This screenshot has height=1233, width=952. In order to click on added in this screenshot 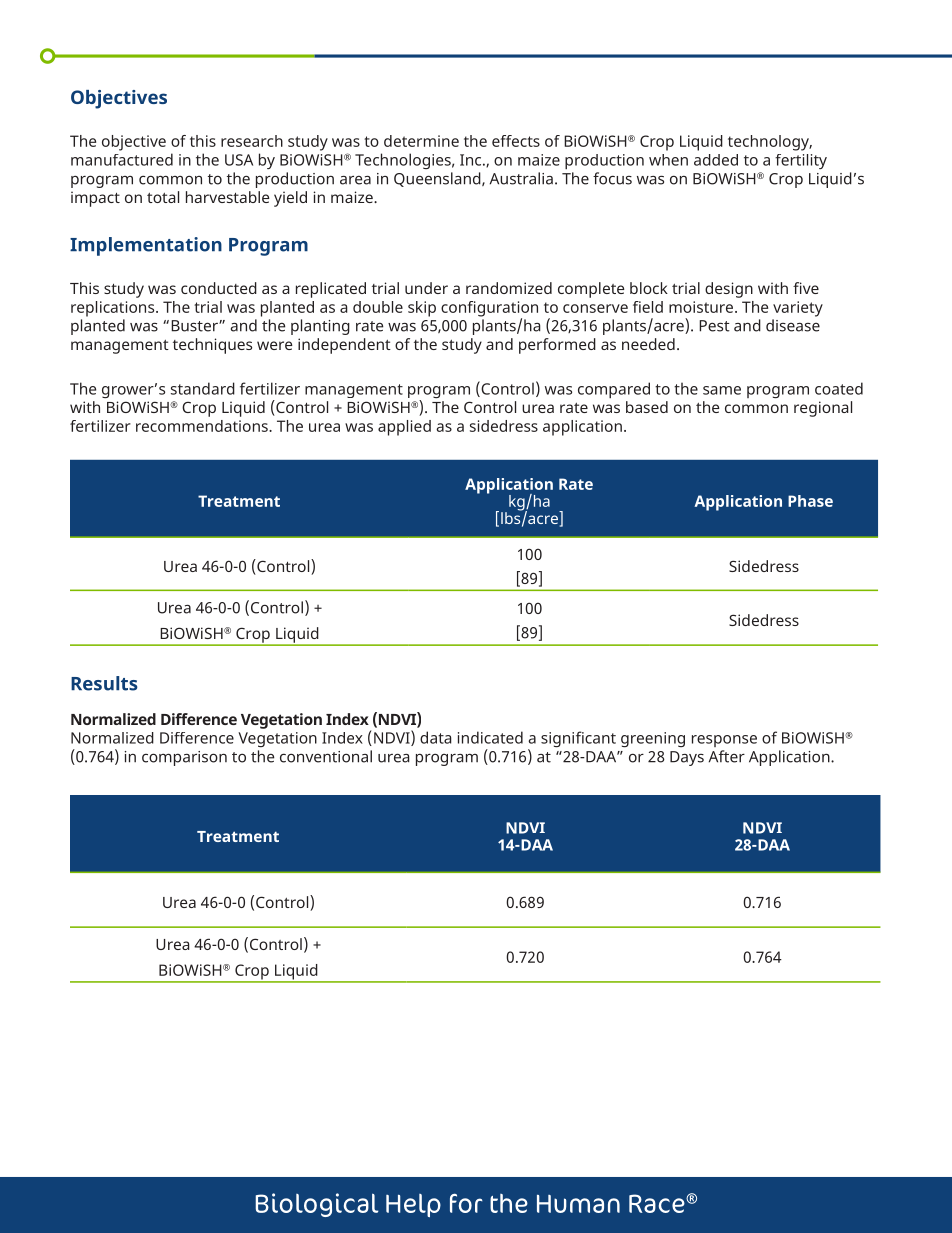, I will do `click(716, 160)`.
